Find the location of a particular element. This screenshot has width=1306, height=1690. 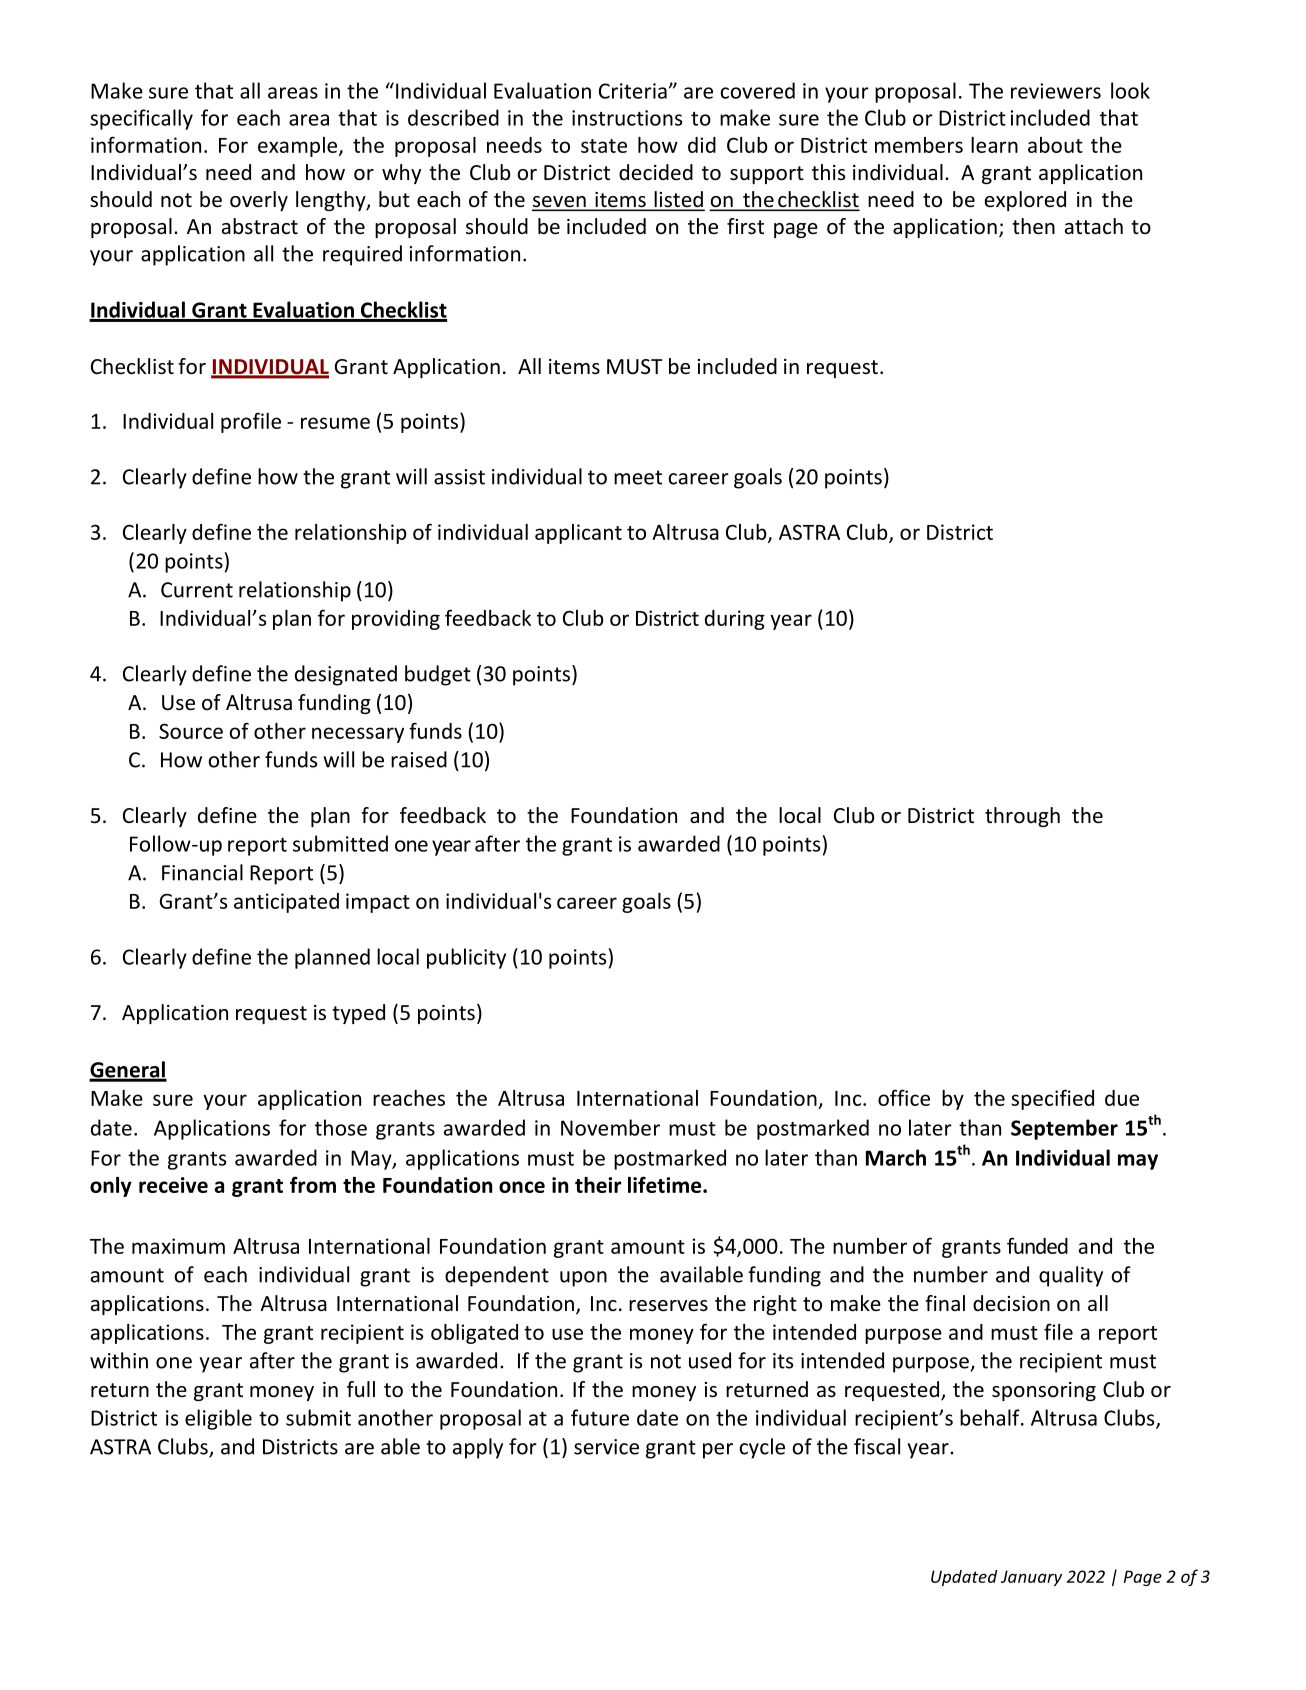

service is located at coordinates (606, 1447).
